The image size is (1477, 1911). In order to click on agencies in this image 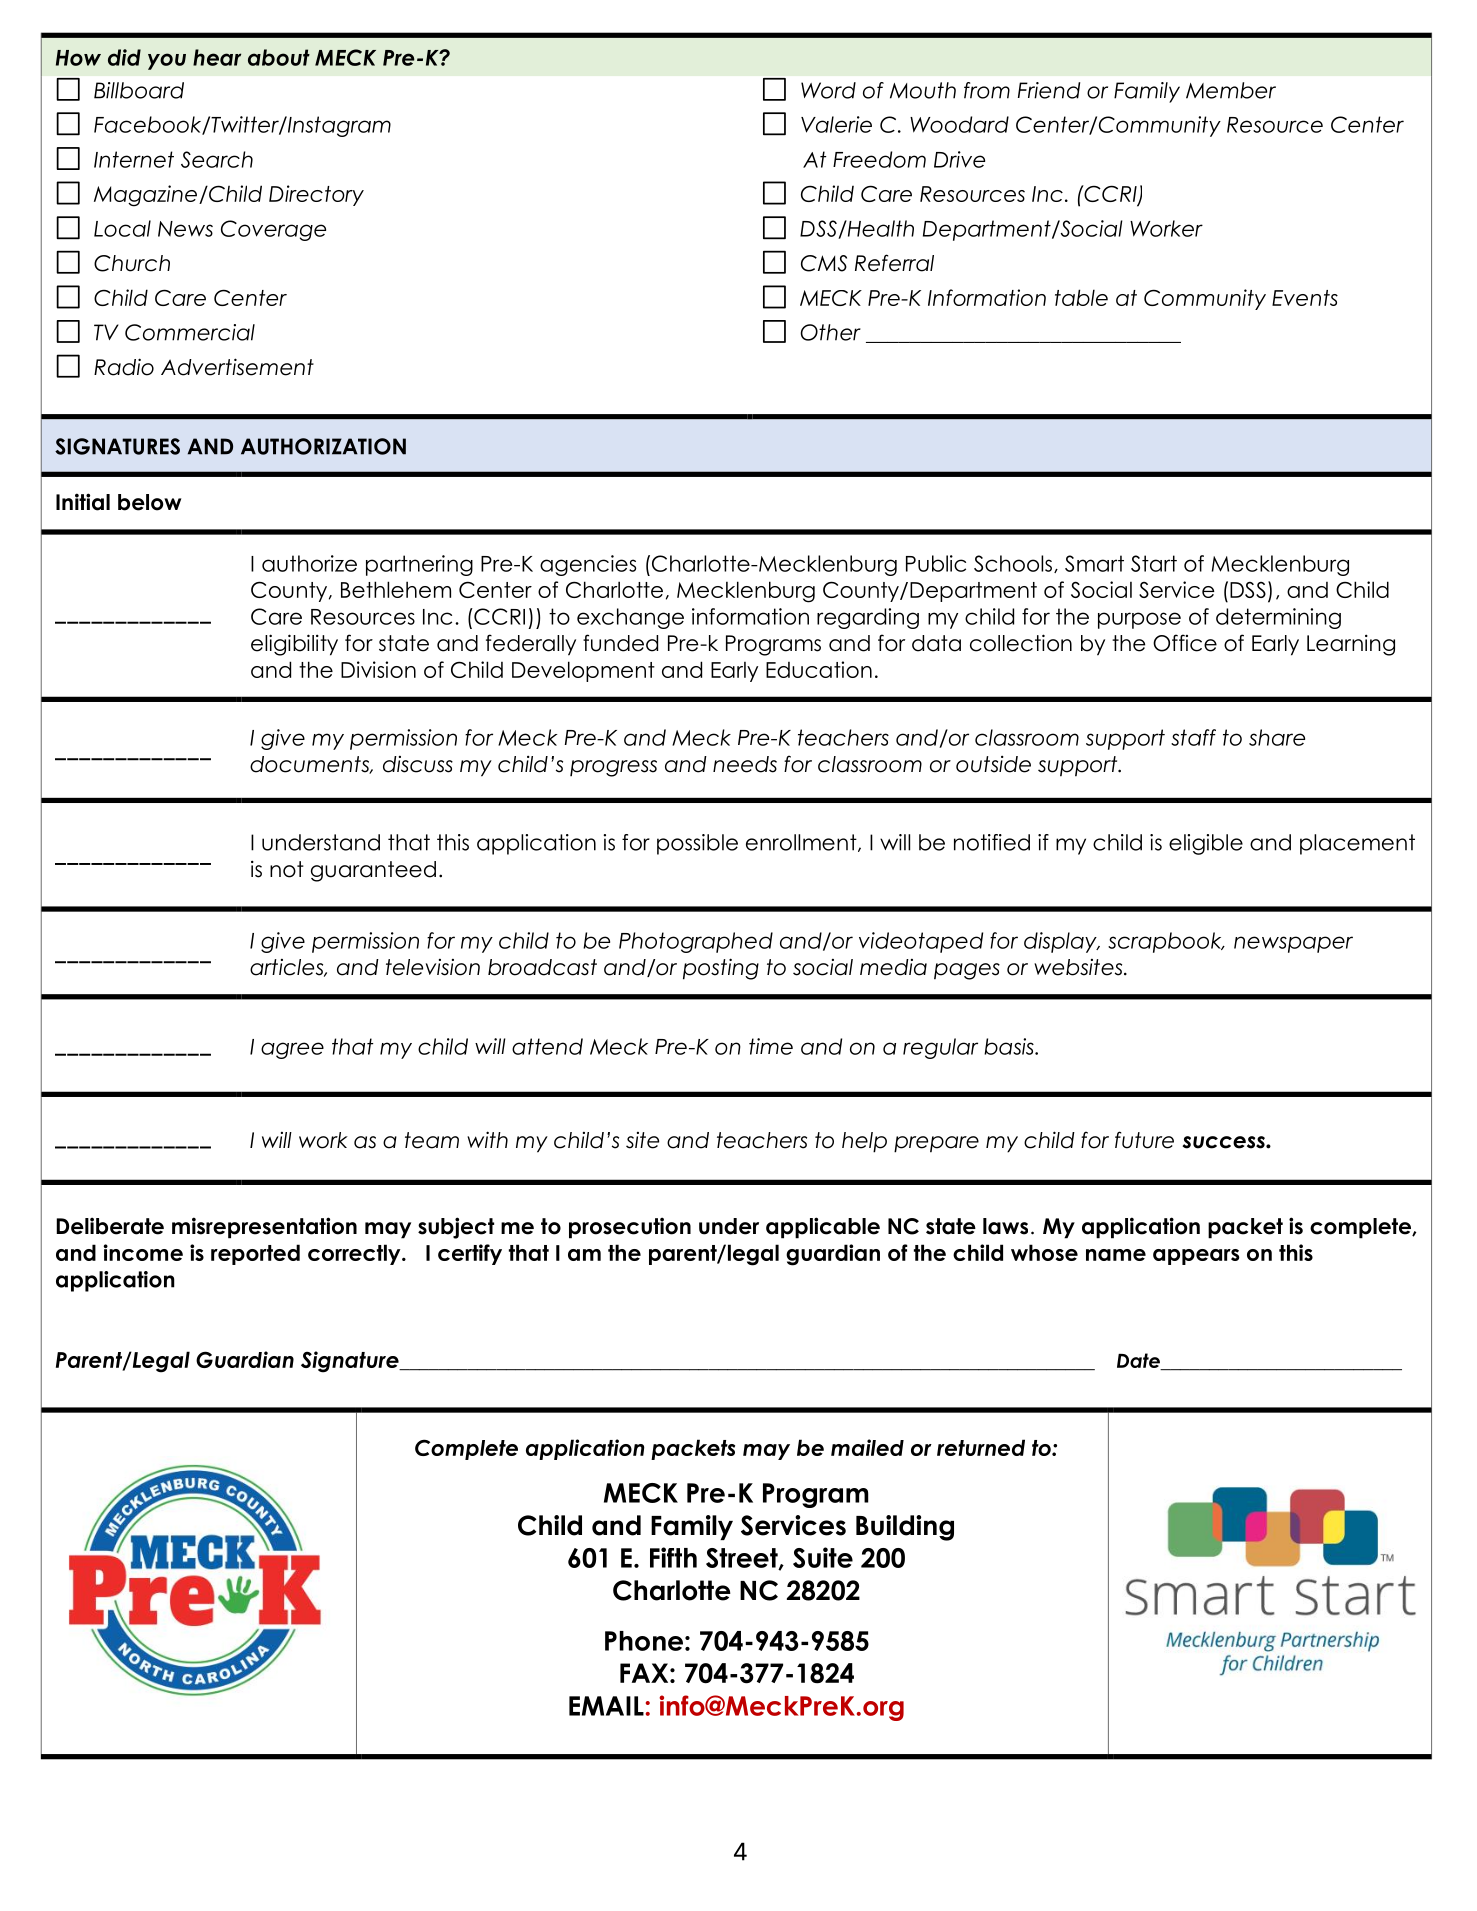, I will do `click(588, 565)`.
